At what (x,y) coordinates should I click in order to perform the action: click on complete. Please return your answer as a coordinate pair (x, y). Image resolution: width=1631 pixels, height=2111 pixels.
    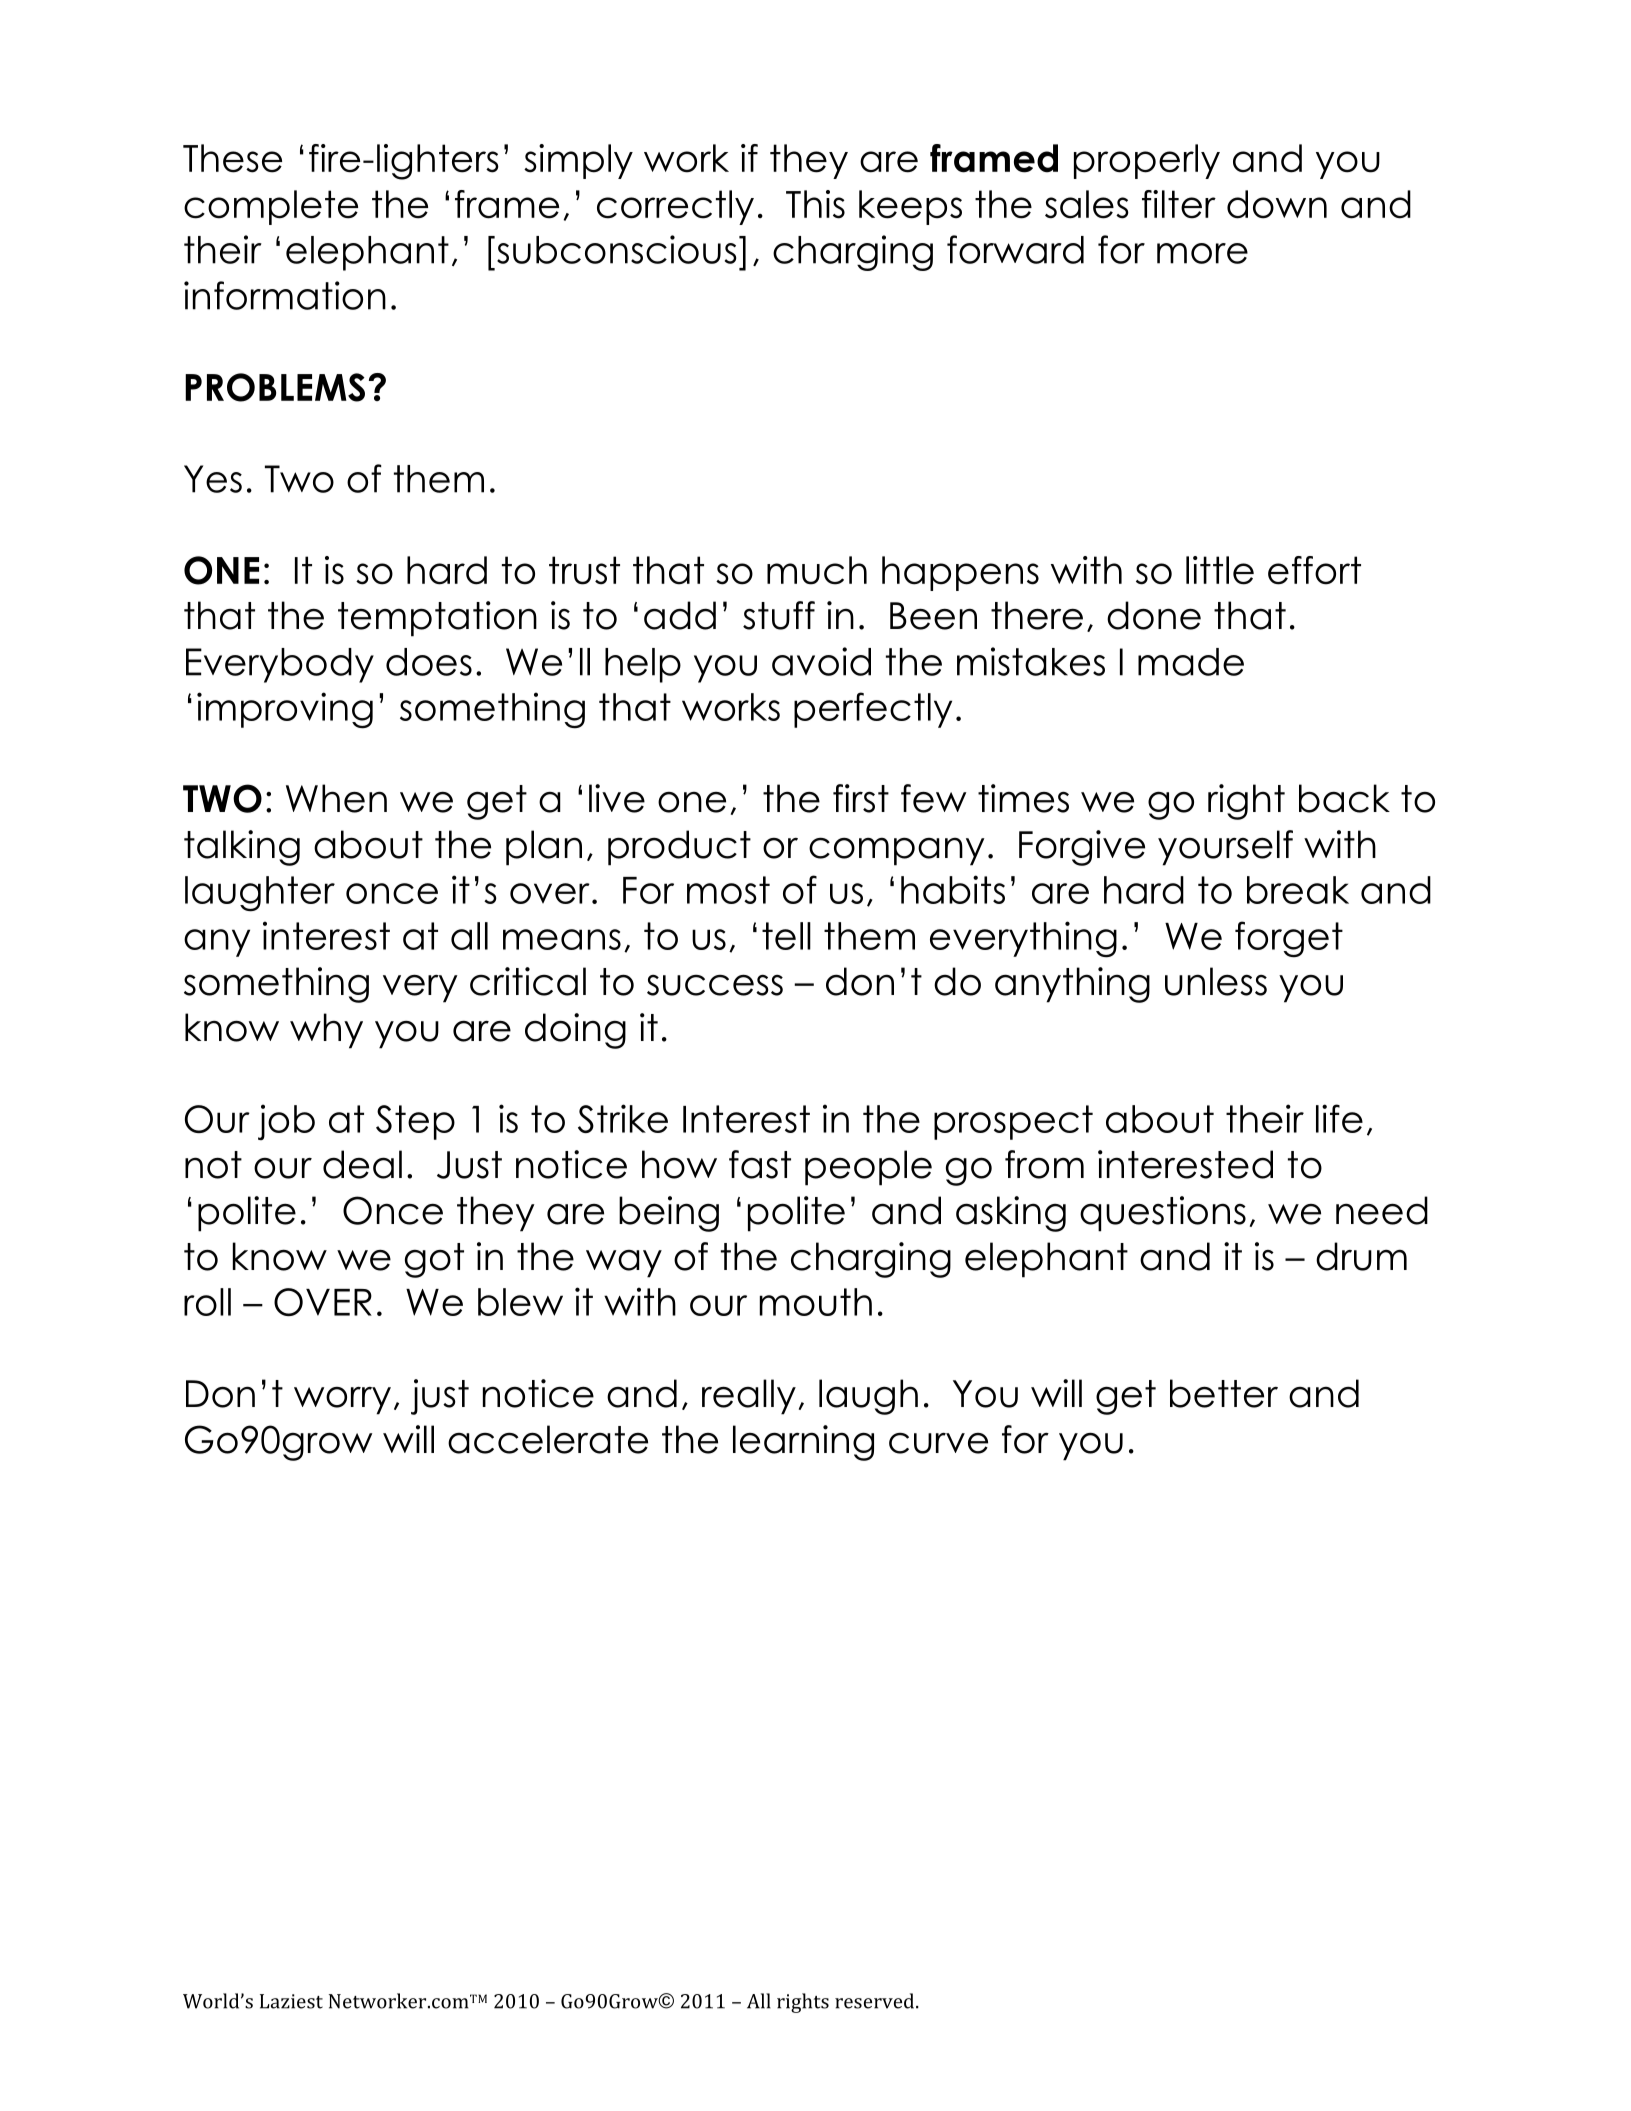
    Looking at the image, I should click on (271, 207).
